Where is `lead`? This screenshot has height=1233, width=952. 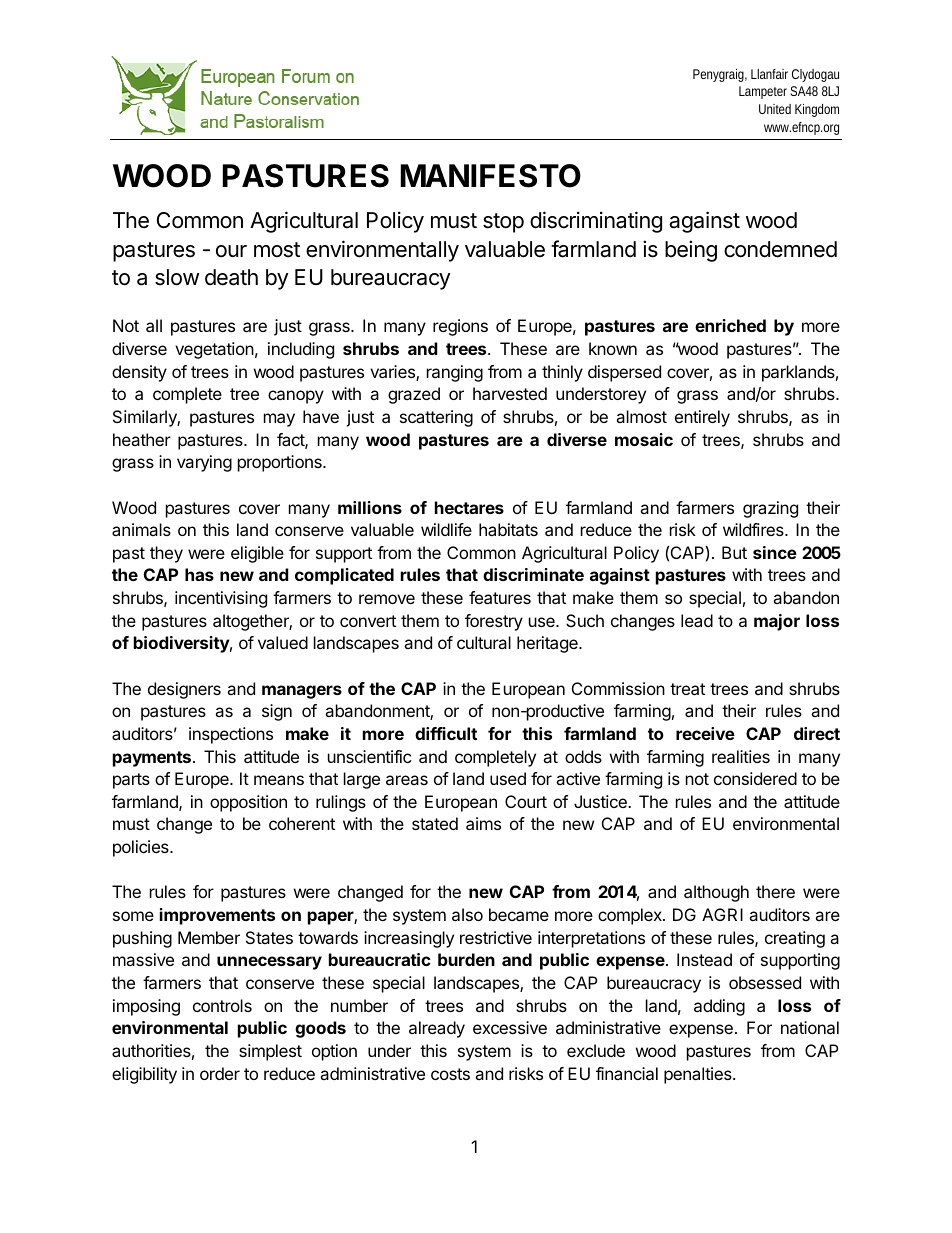 lead is located at coordinates (697, 620).
